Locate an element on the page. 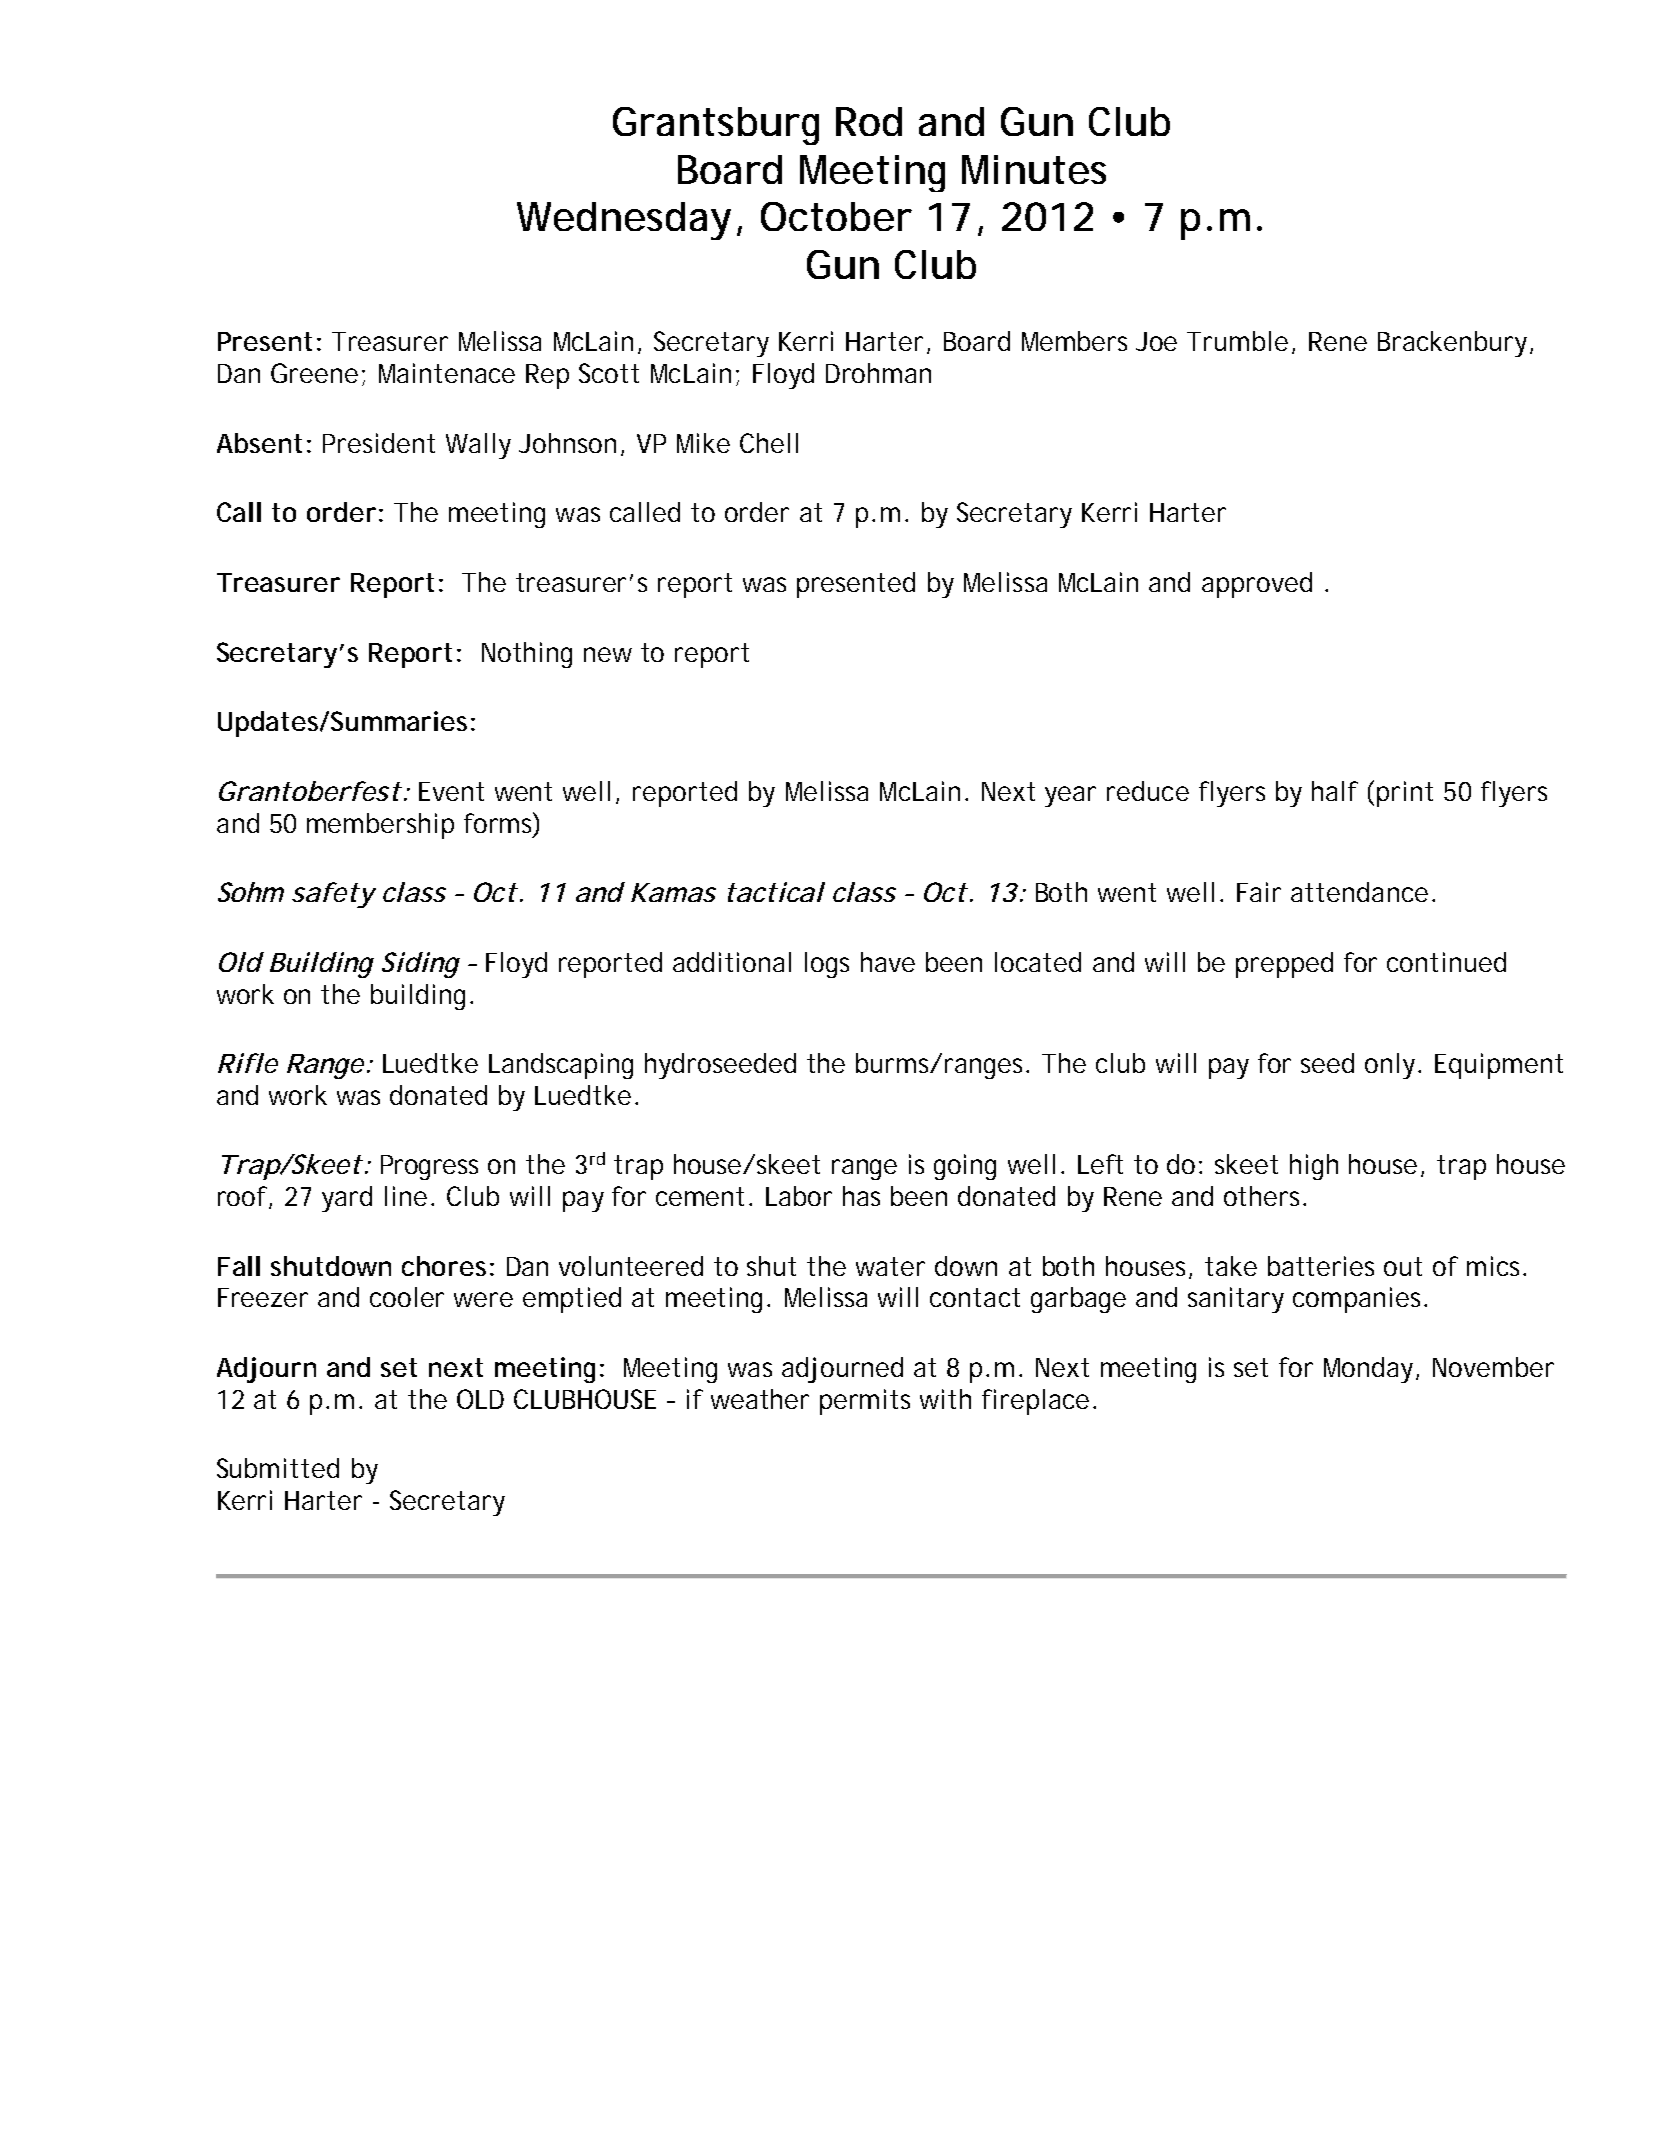  Minutes is located at coordinates (1034, 169).
